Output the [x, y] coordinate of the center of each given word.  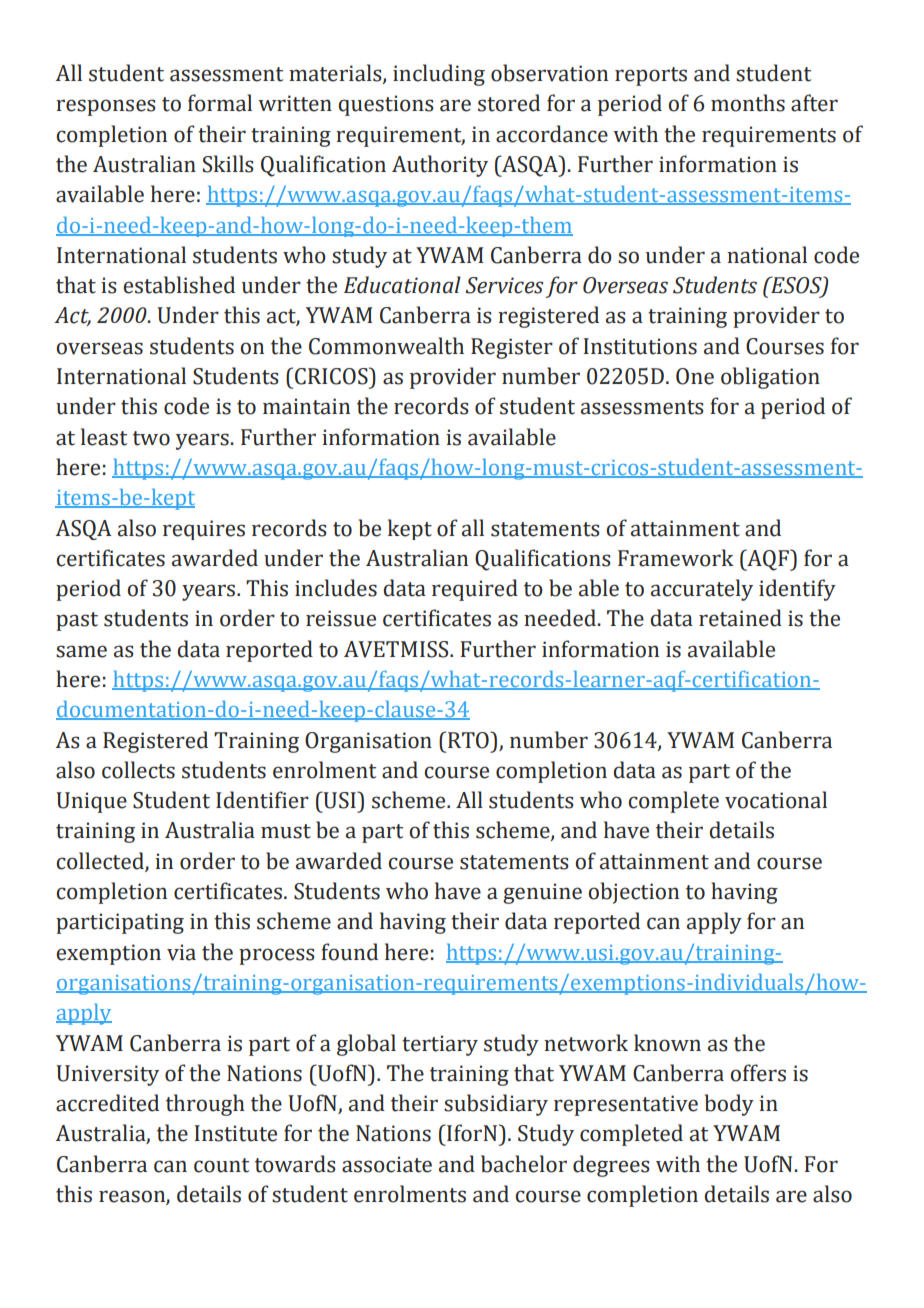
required [475, 590]
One [695, 376]
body [729, 1105]
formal [220, 103]
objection [633, 893]
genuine [542, 893]
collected [101, 862]
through [205, 1105]
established [179, 285]
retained [740, 618]
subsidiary [496, 1105]
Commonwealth [386, 346]
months [748, 103]
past [77, 621]
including [439, 75]
